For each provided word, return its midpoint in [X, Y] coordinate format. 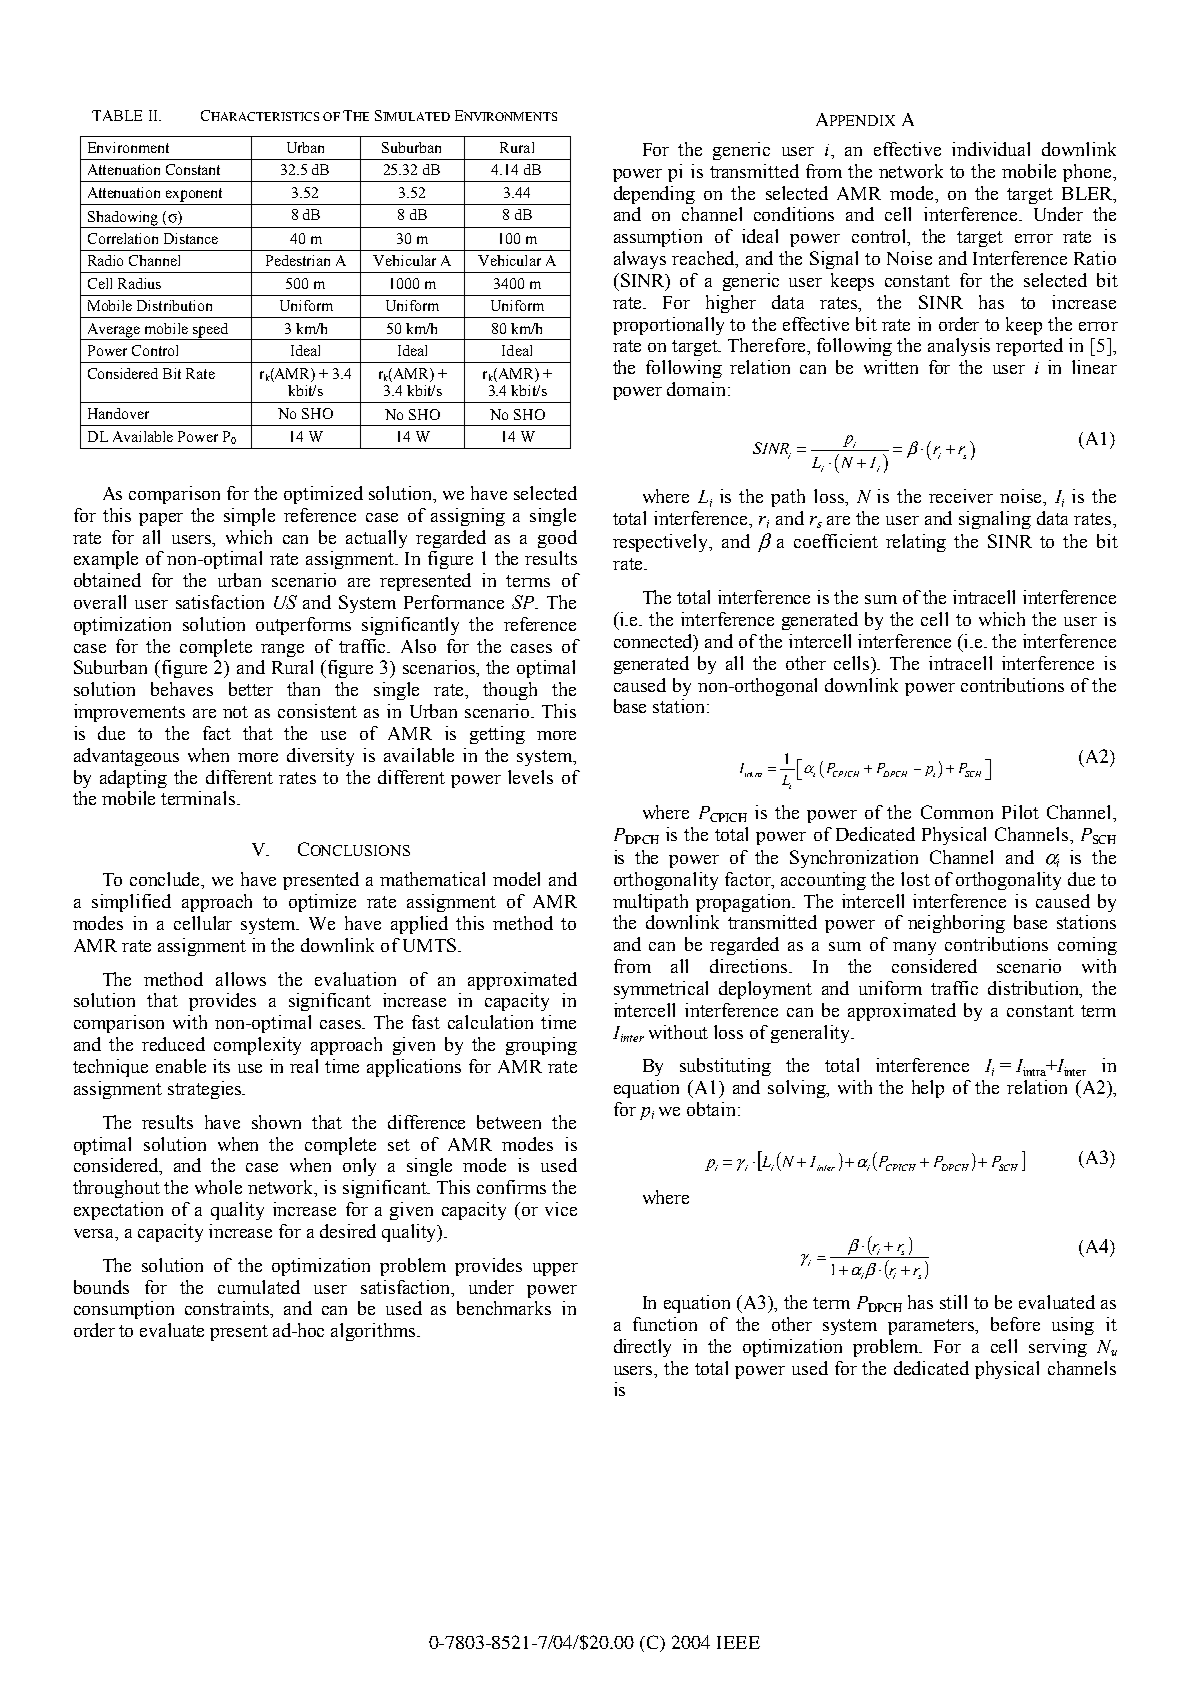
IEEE [738, 1642]
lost [915, 879]
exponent [194, 195]
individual [991, 149]
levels [530, 777]
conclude [166, 880]
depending [654, 195]
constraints [228, 1309]
